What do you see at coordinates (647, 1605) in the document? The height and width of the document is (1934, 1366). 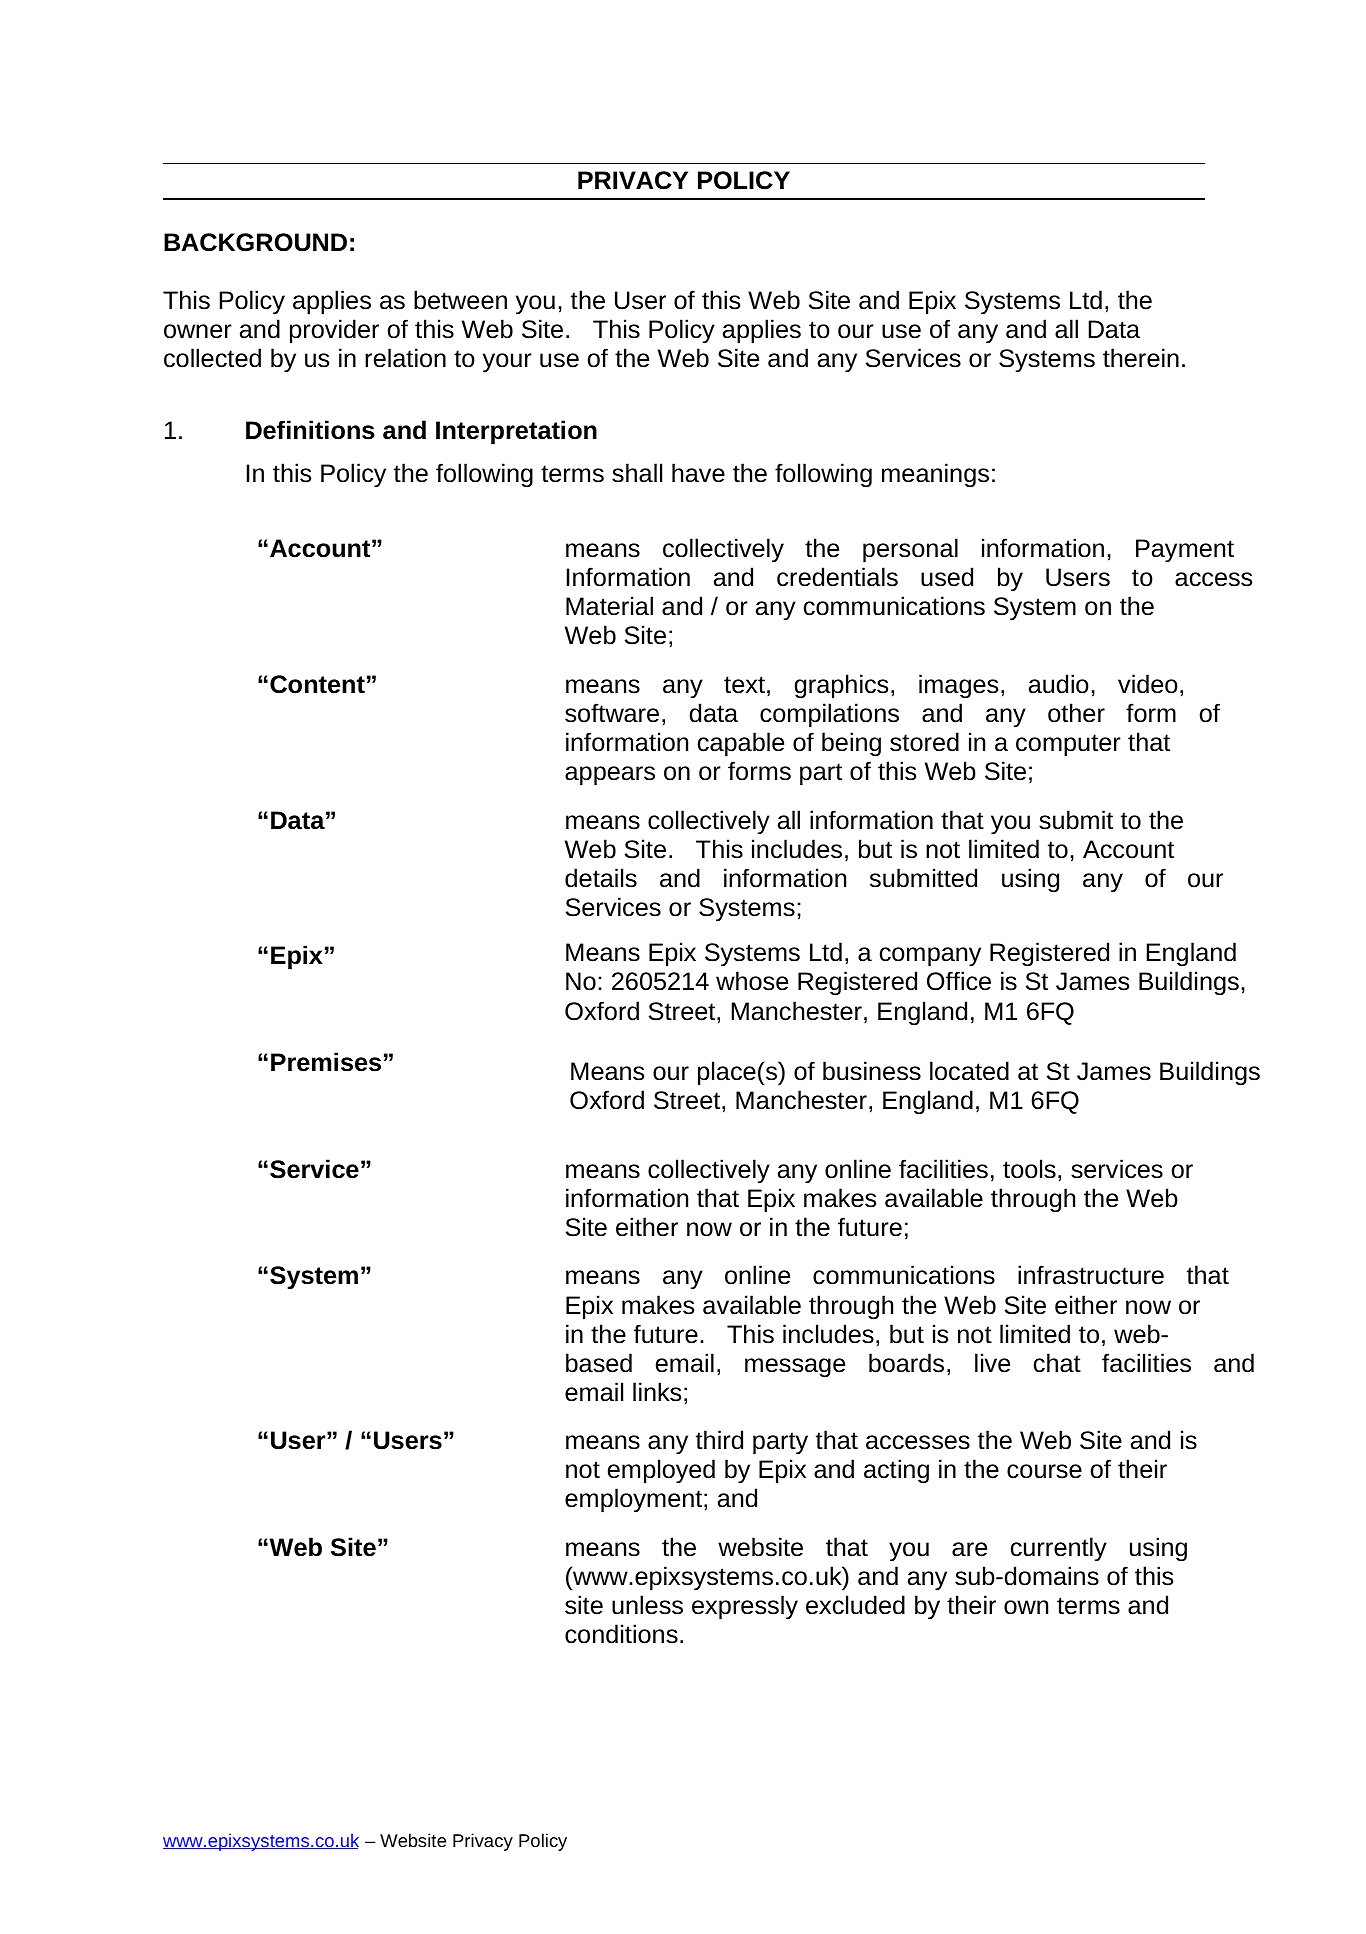 I see `unless` at bounding box center [647, 1605].
